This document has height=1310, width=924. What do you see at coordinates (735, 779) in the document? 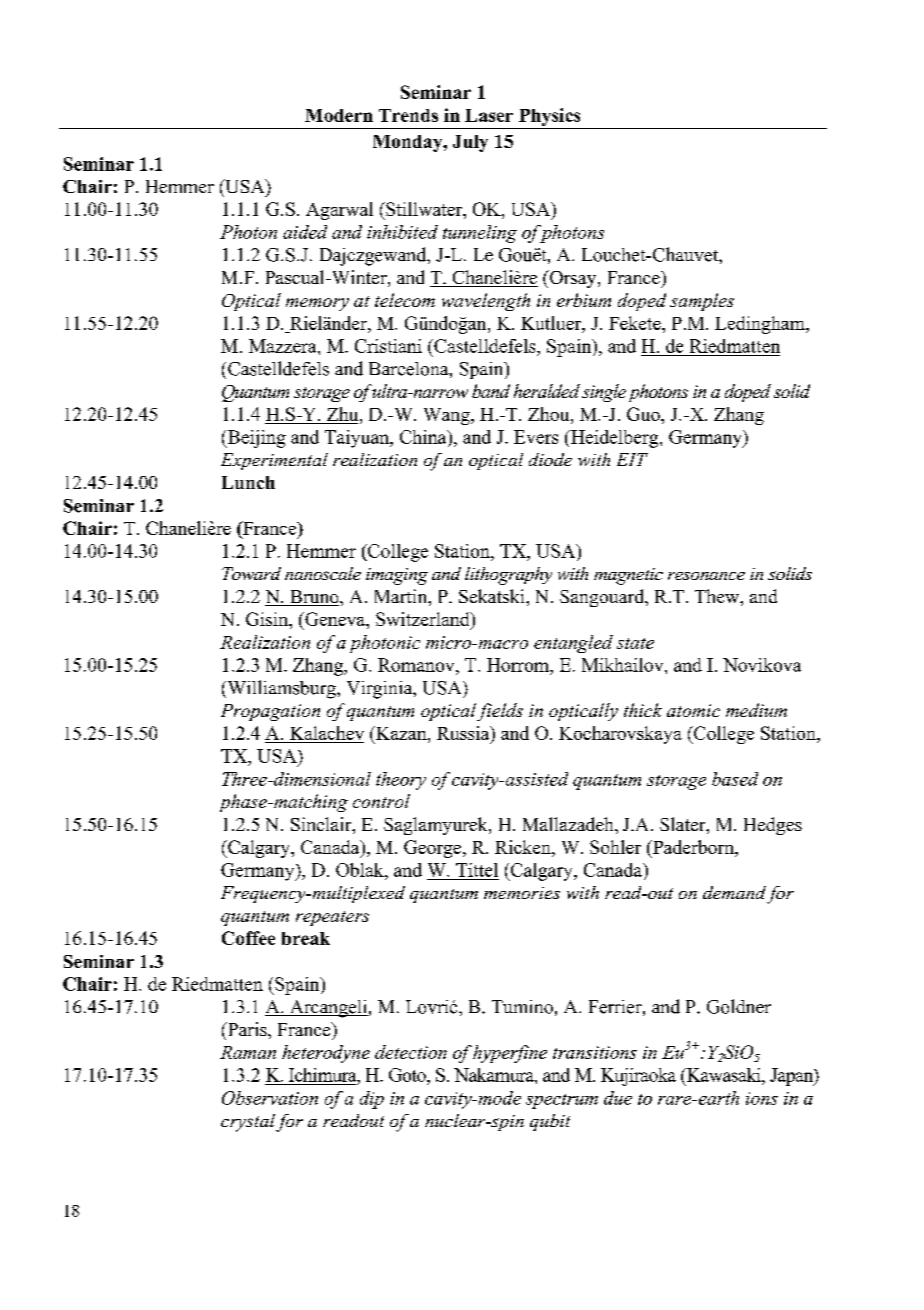
I see `based` at bounding box center [735, 779].
